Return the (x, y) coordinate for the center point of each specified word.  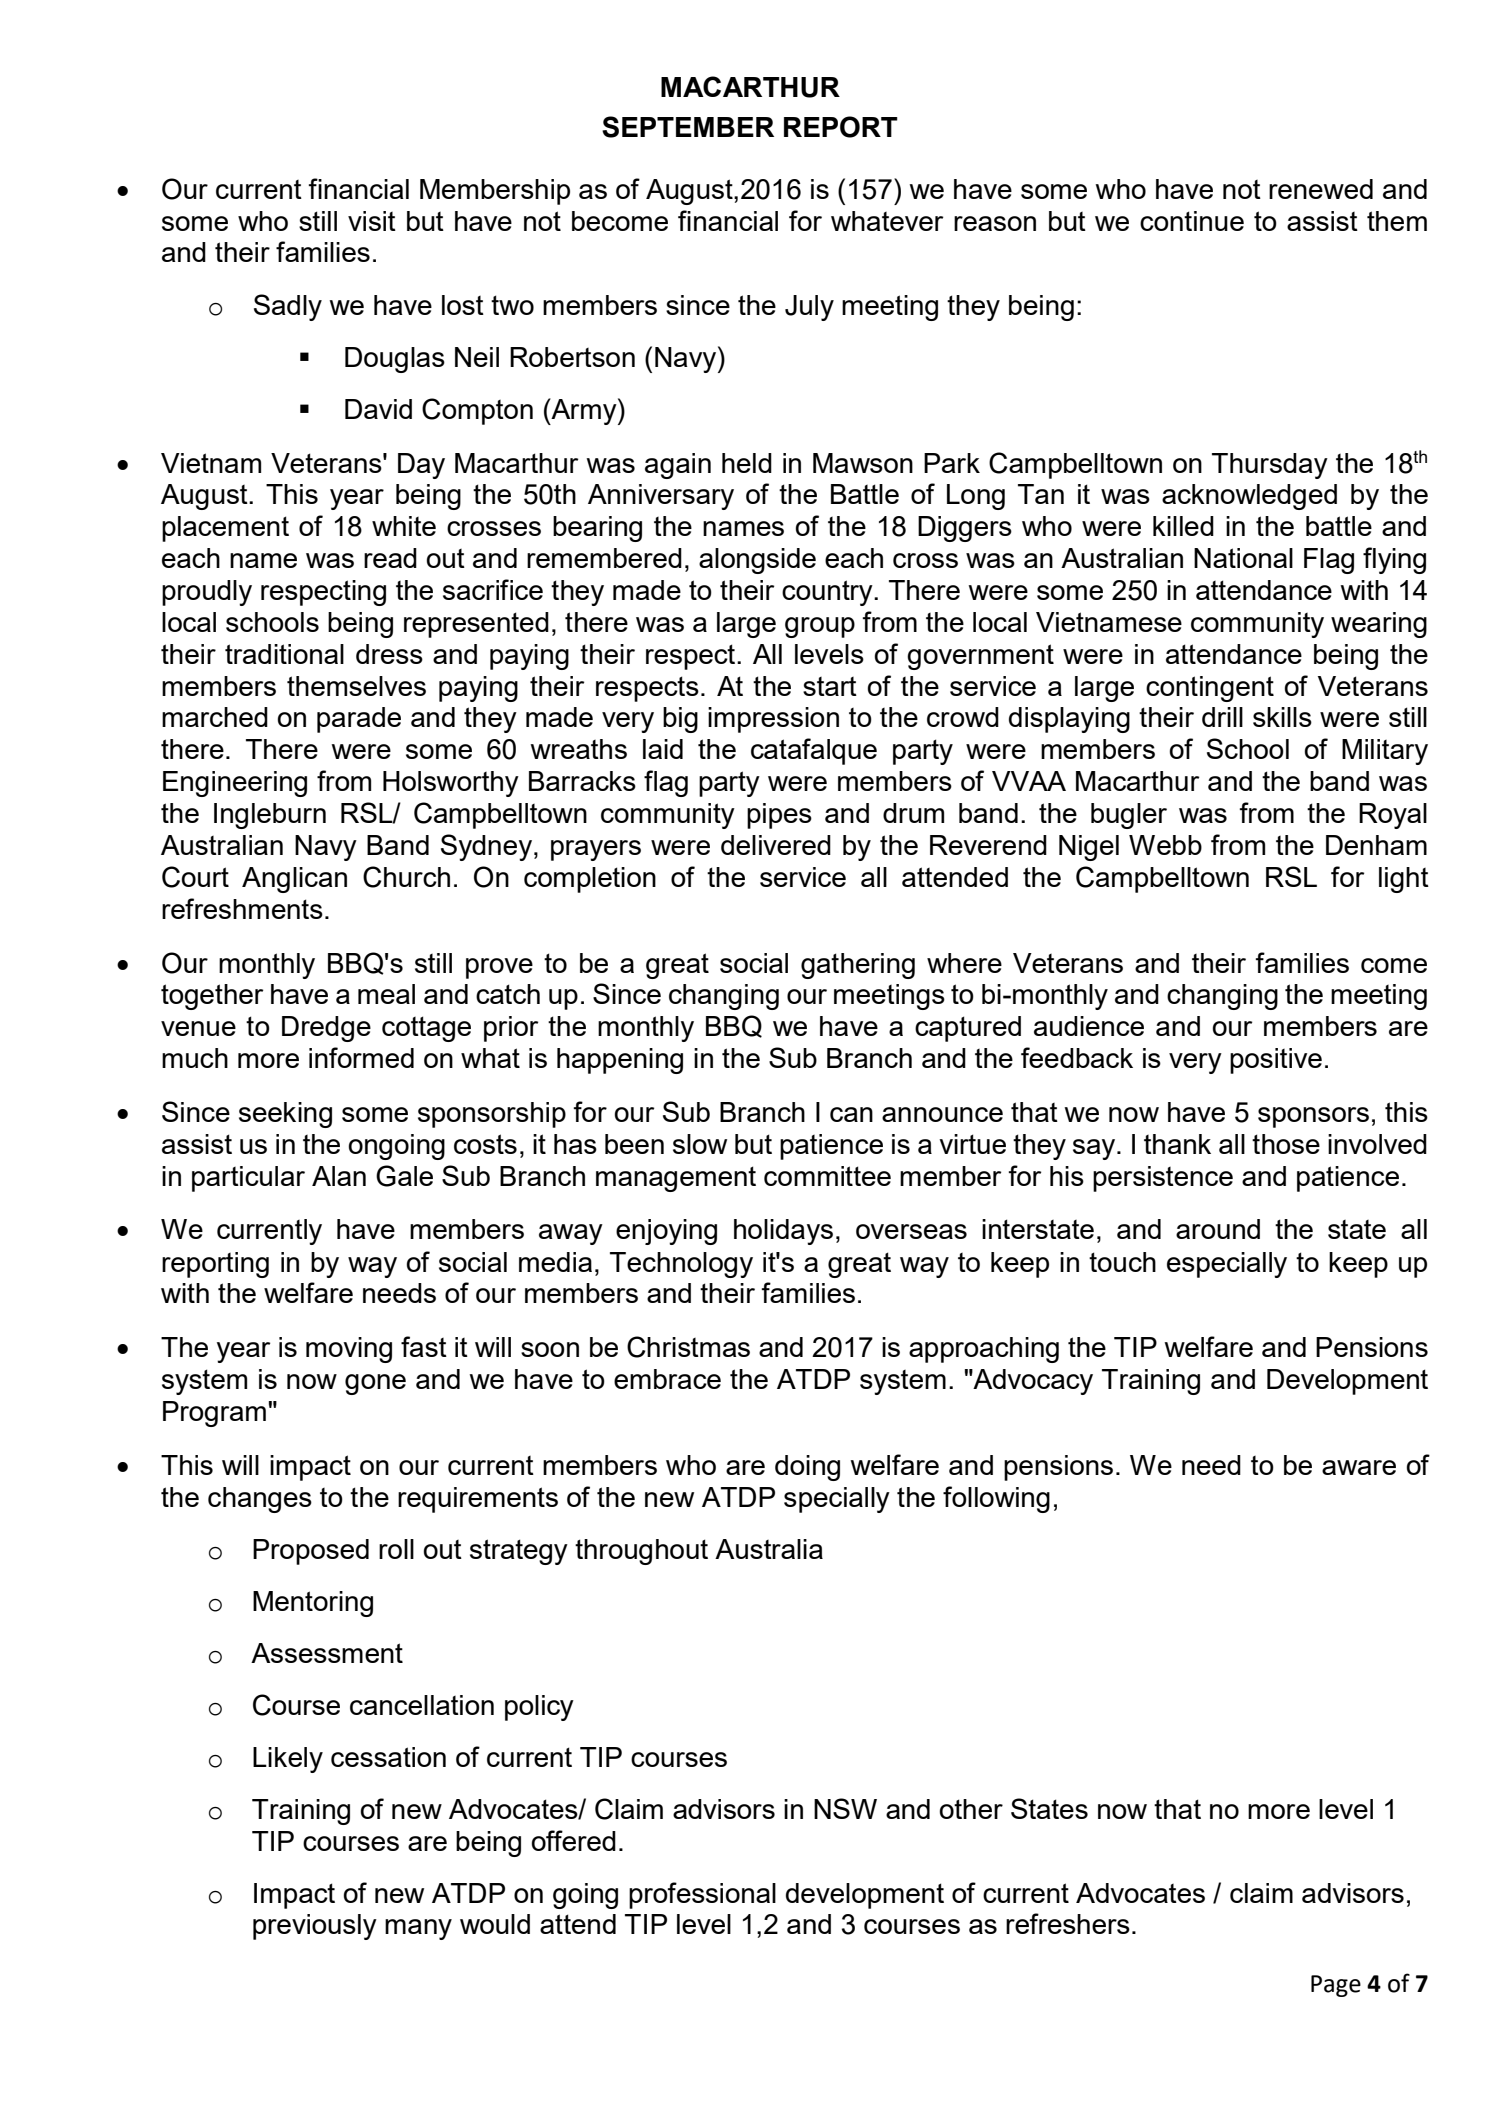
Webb (1165, 845)
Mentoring (313, 1604)
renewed (1321, 189)
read (390, 558)
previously (315, 1927)
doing (807, 1468)
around (1218, 1229)
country (828, 593)
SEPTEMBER (688, 127)
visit (372, 221)
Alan (339, 1176)
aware (1359, 1467)
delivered (776, 845)
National (1243, 558)
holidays (783, 1232)
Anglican (294, 880)
